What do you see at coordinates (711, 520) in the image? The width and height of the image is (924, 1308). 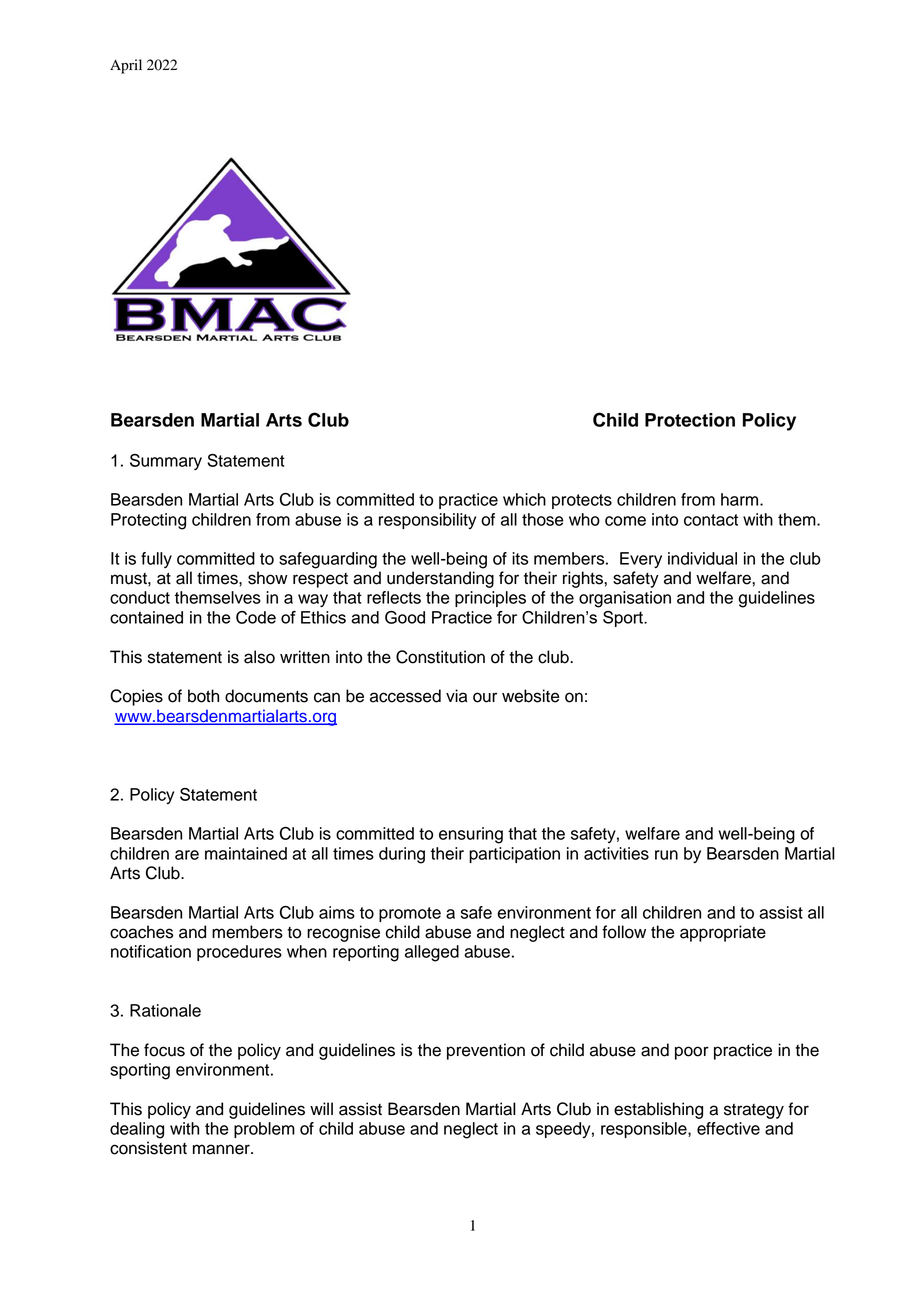 I see `contact` at bounding box center [711, 520].
